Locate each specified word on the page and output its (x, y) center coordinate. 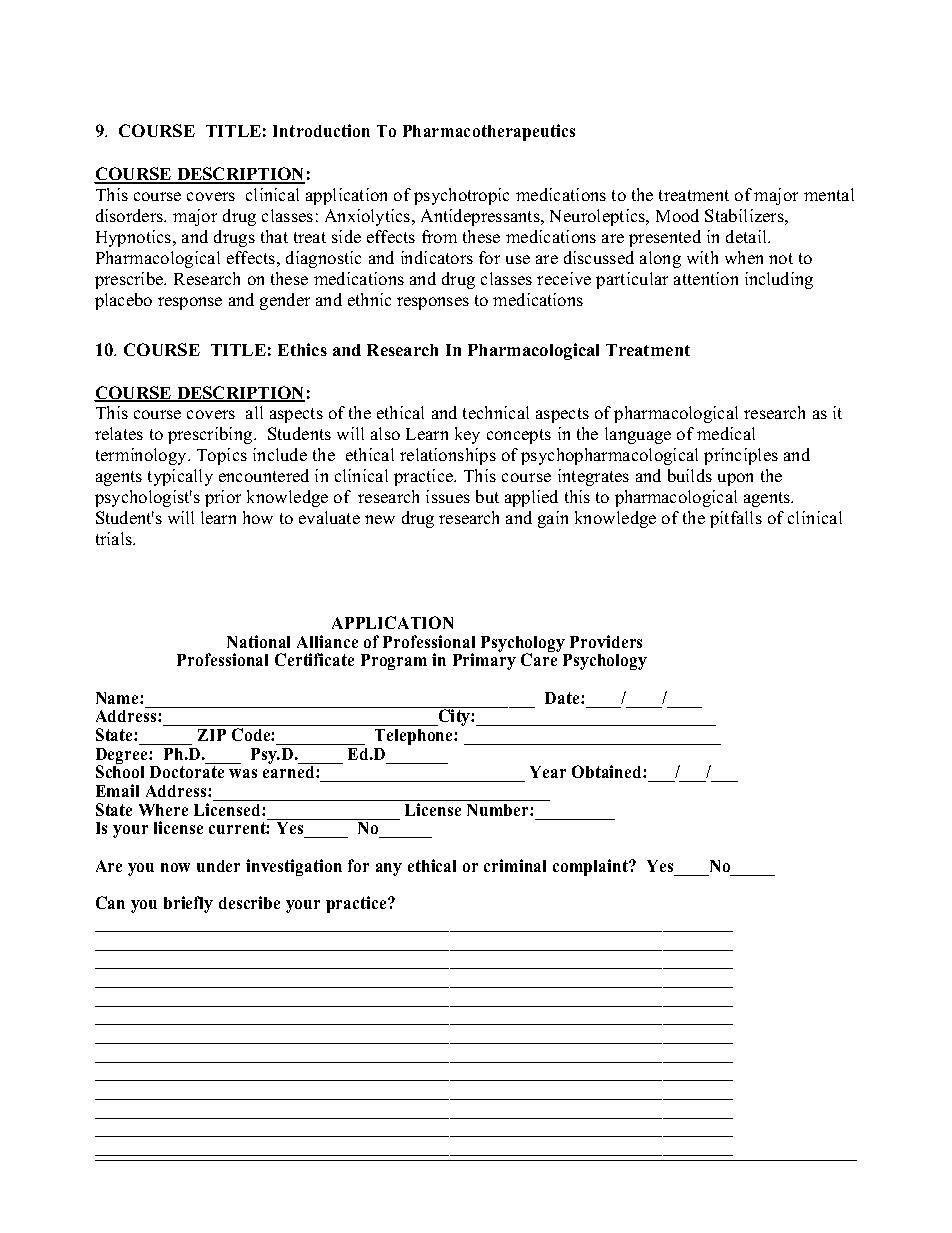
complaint (592, 867)
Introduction (321, 130)
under (218, 866)
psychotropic (461, 196)
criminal (515, 865)
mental (829, 194)
